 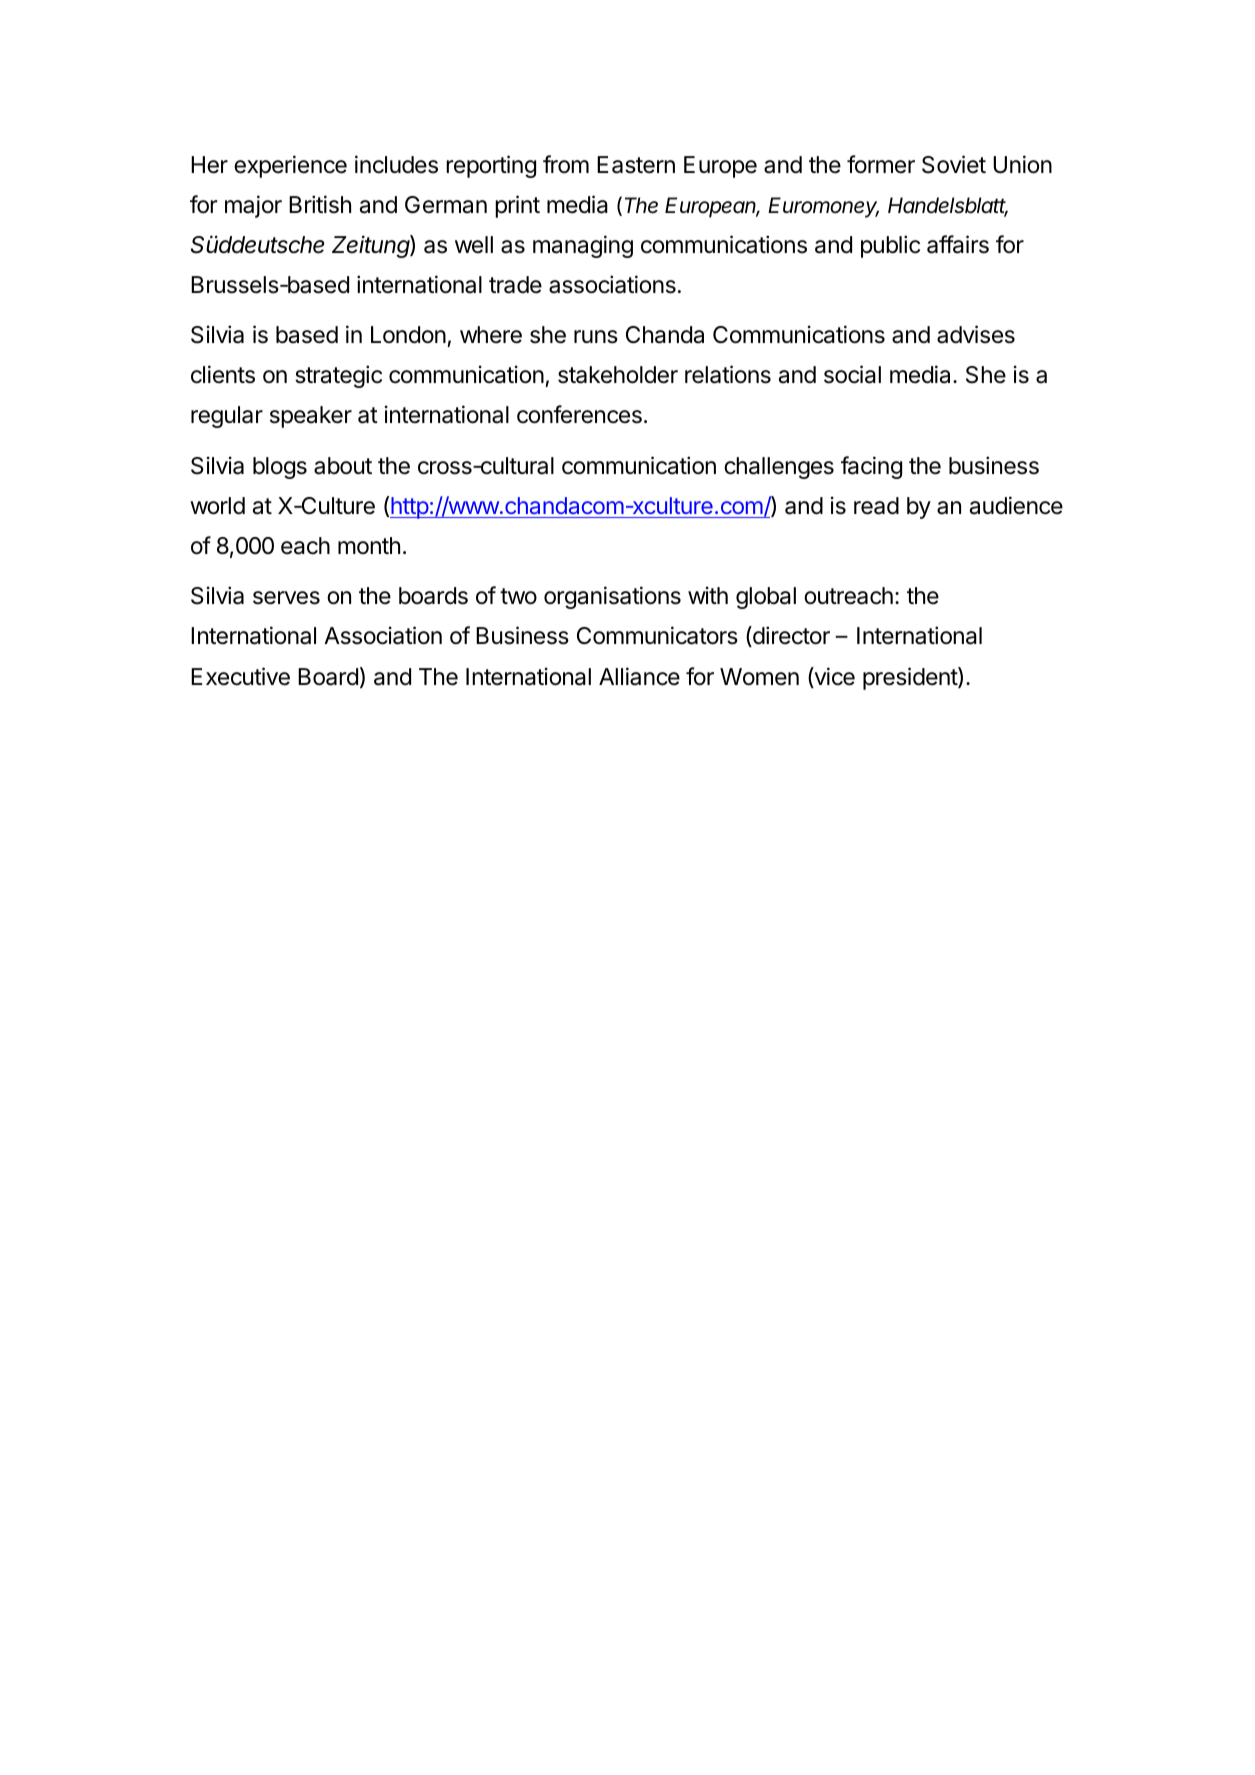 I want to click on Soviet, so click(x=954, y=164).
